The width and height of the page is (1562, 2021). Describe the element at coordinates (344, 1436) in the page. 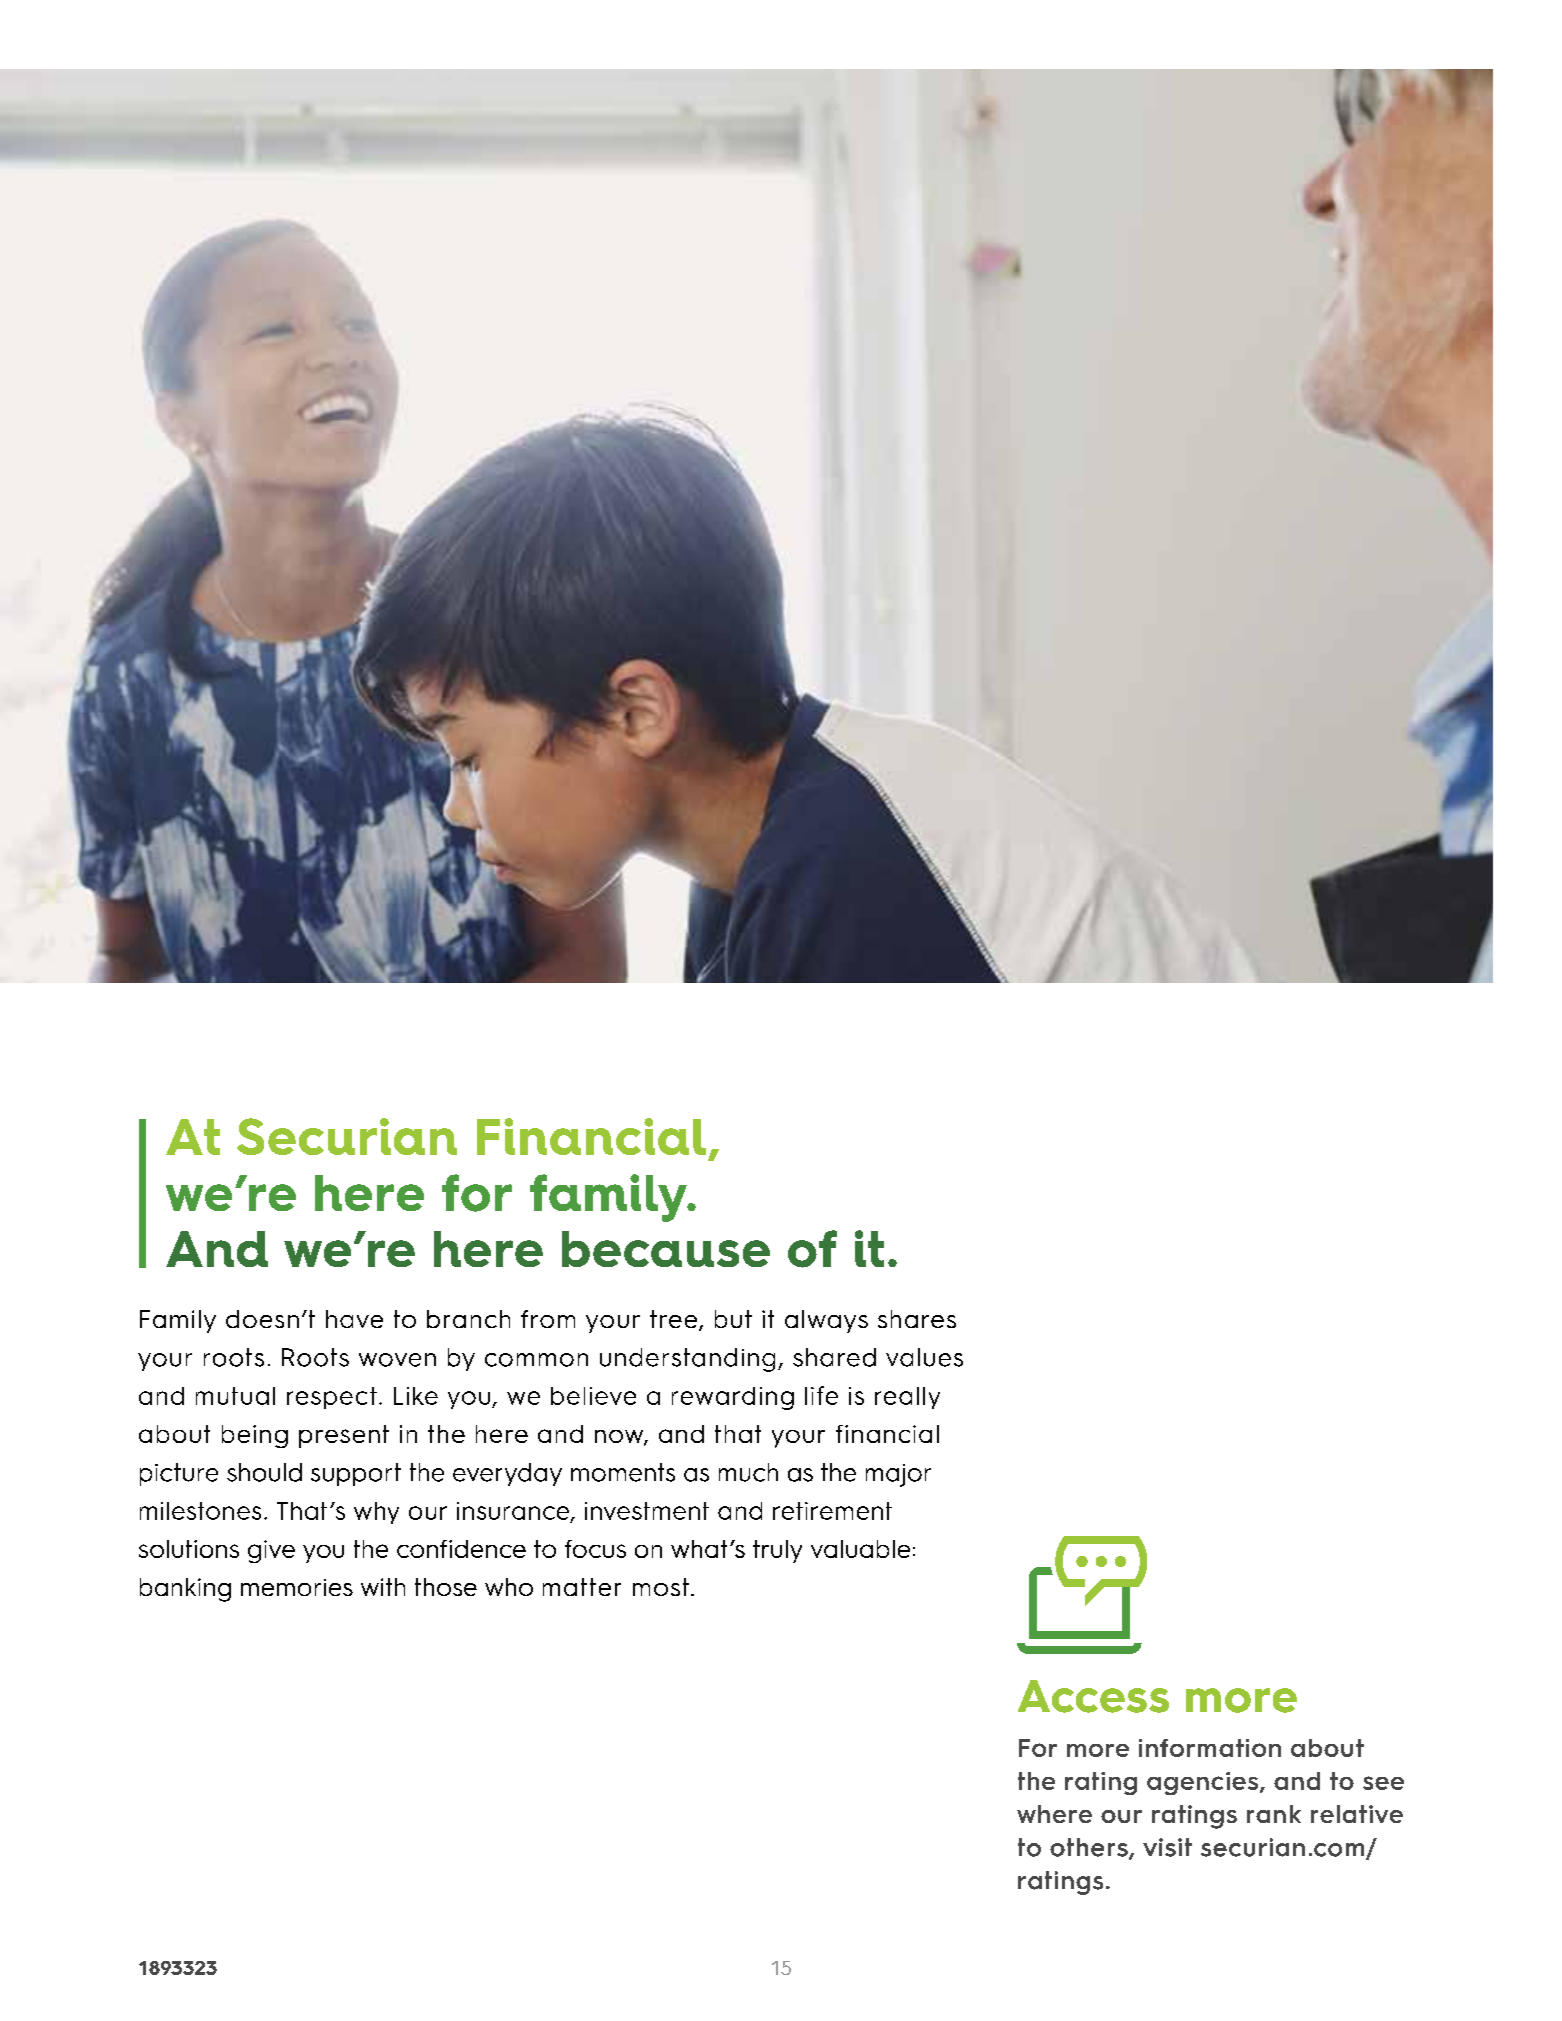

I see `present` at that location.
